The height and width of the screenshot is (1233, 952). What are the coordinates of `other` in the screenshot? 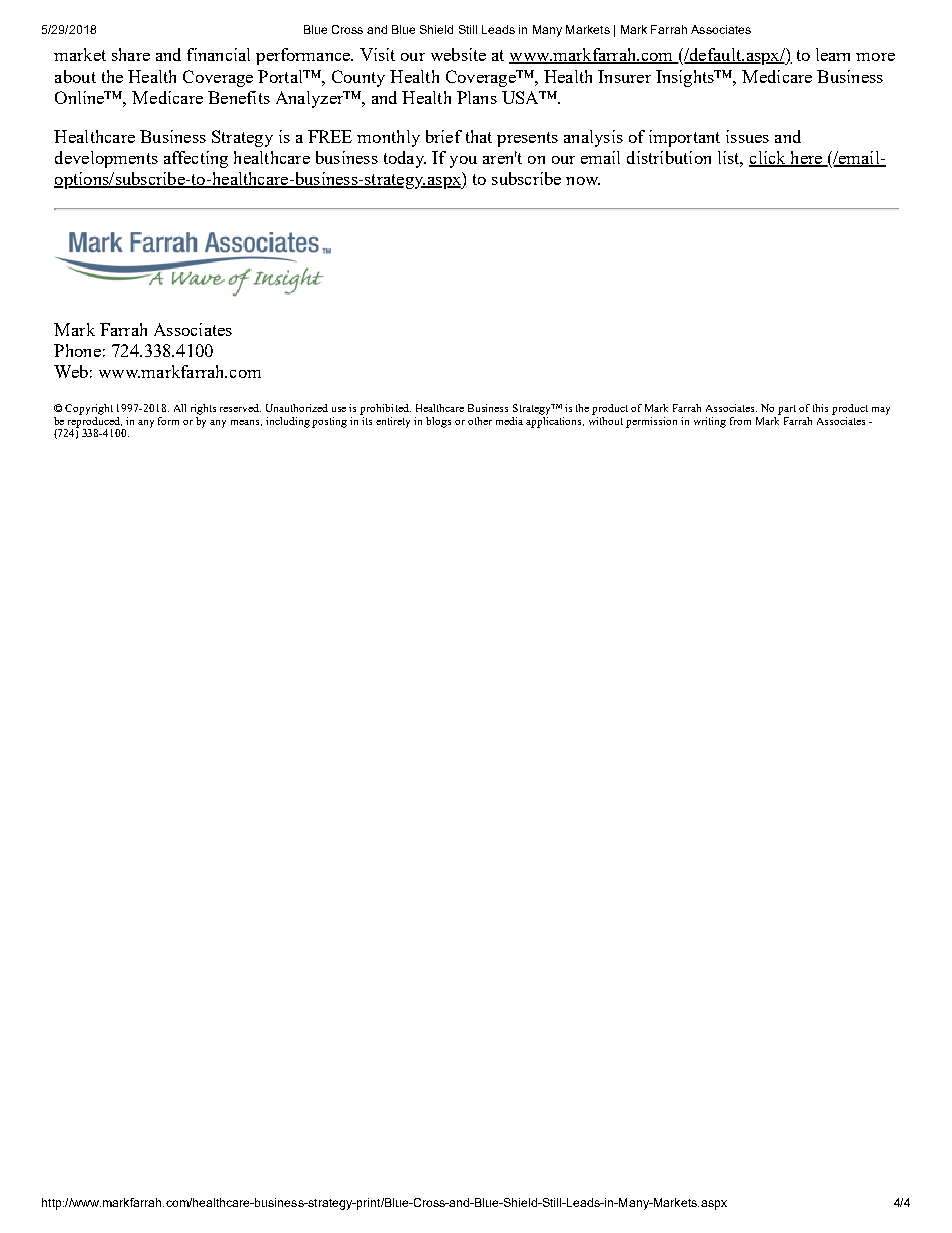 It's located at (480, 421).
